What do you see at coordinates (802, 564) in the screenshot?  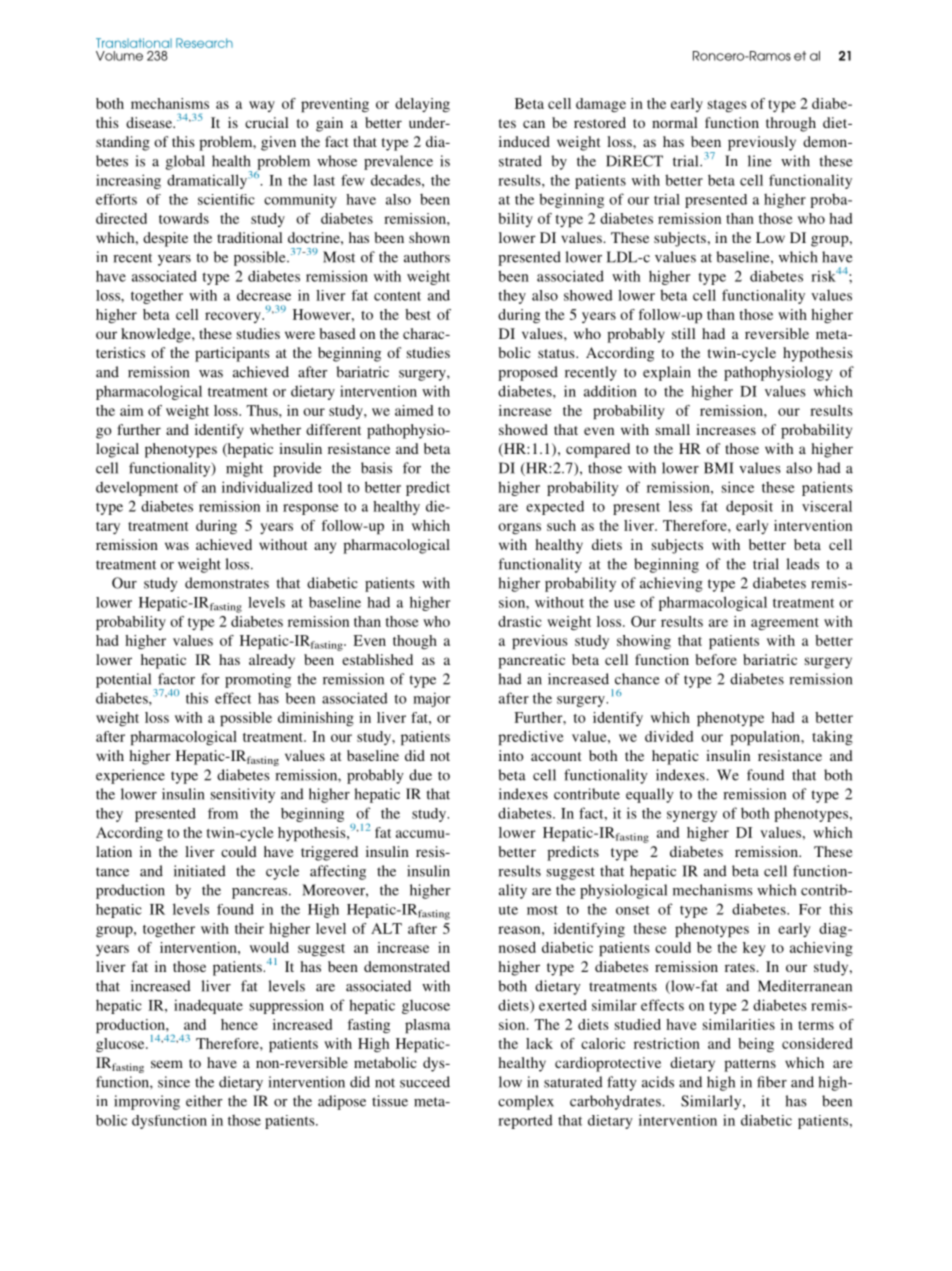 I see `leads` at bounding box center [802, 564].
